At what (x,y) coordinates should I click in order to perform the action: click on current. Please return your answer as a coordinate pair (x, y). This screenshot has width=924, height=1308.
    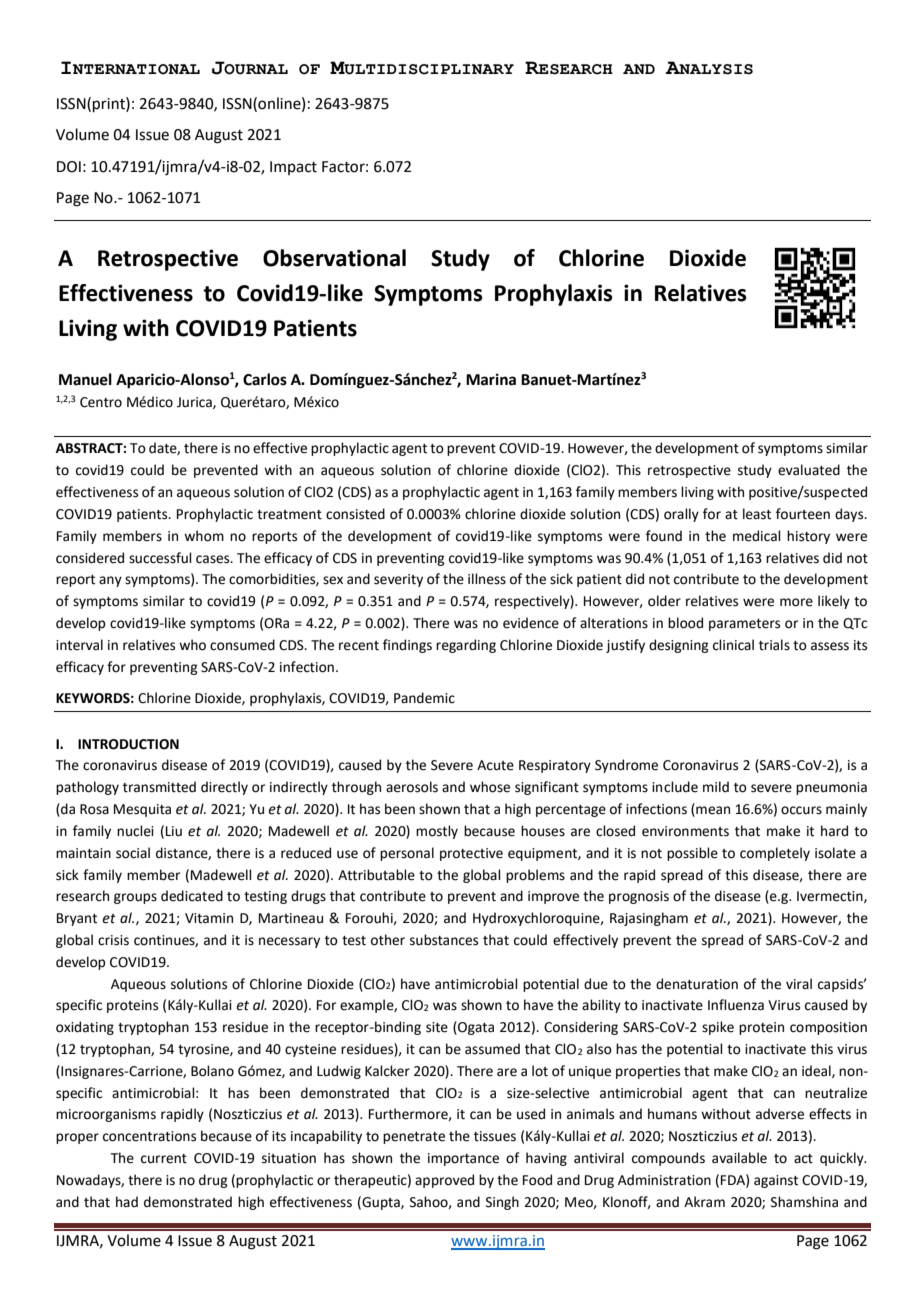
    Looking at the image, I should click on (164, 1159).
